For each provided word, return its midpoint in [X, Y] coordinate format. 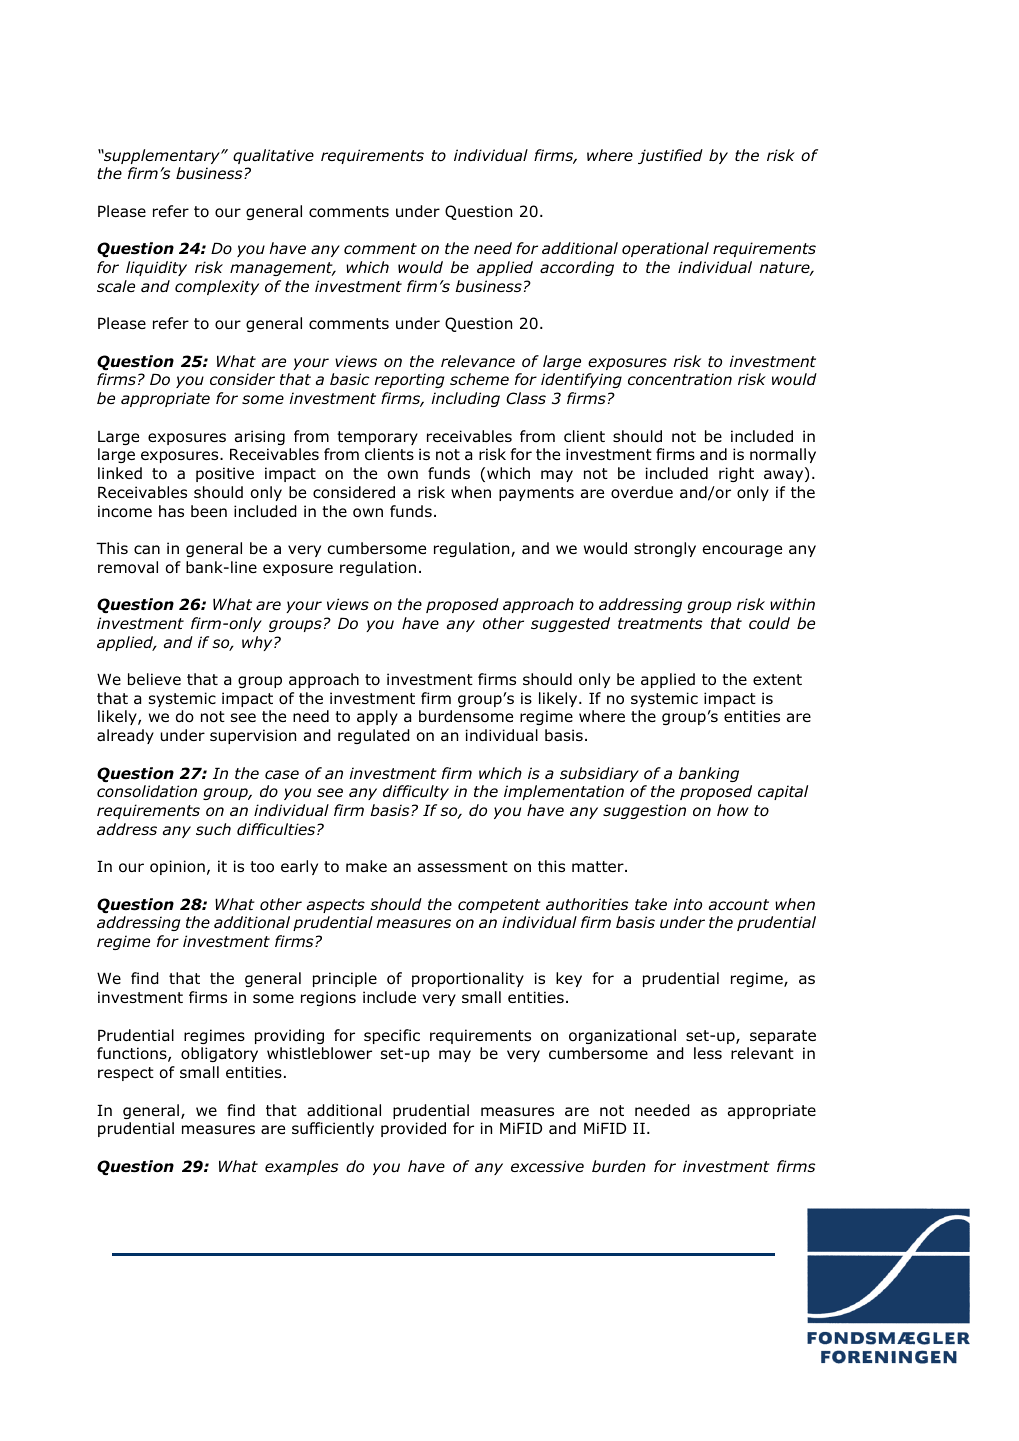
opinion [177, 867]
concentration [680, 379]
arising [260, 437]
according [577, 268]
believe [154, 679]
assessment [463, 867]
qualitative [273, 156]
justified [670, 156]
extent [777, 679]
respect [126, 1074]
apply [377, 717]
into [687, 904]
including [465, 399]
